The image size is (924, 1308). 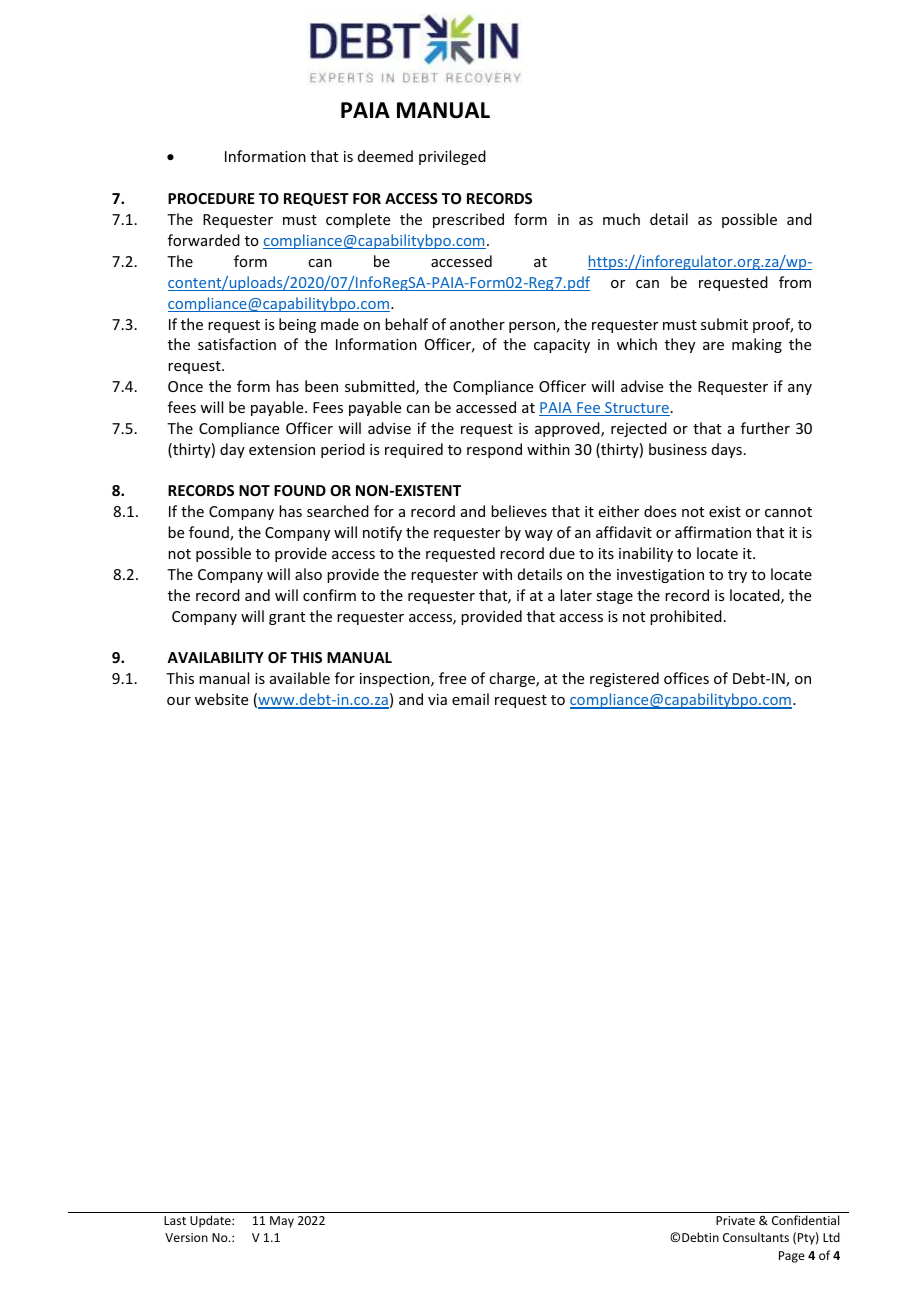 What do you see at coordinates (468, 220) in the page?
I see `prescribed` at bounding box center [468, 220].
